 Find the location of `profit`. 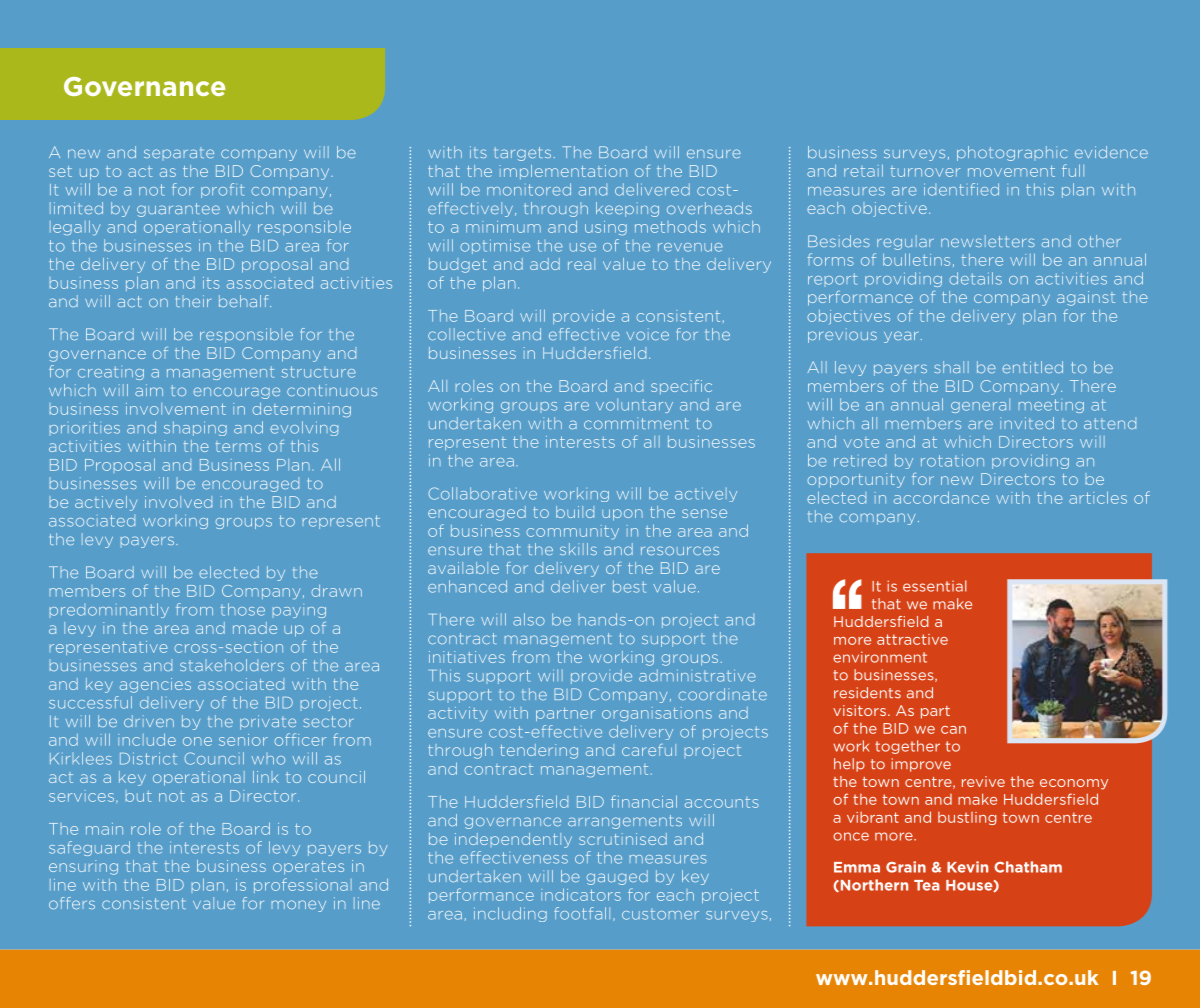

profit is located at coordinates (222, 190).
